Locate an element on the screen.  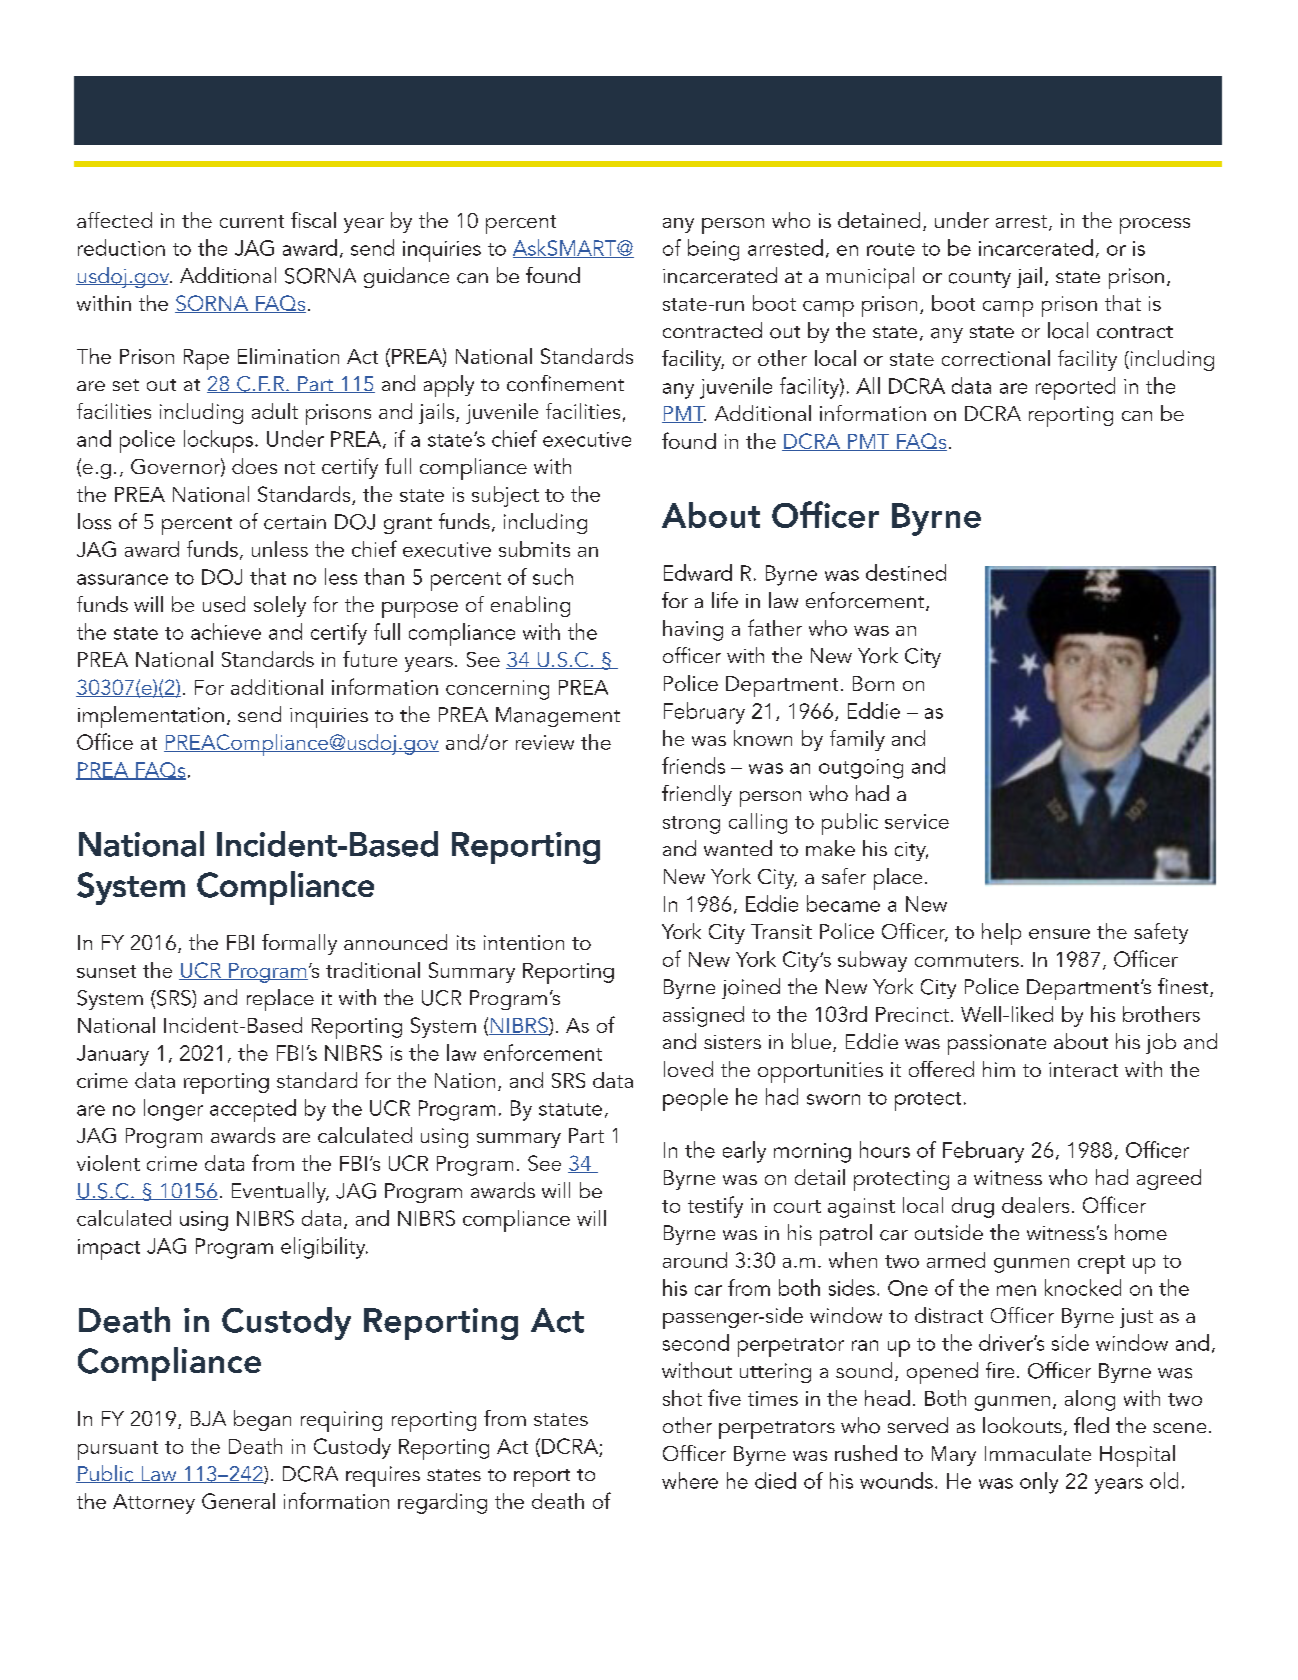
accepted is located at coordinates (253, 1110).
